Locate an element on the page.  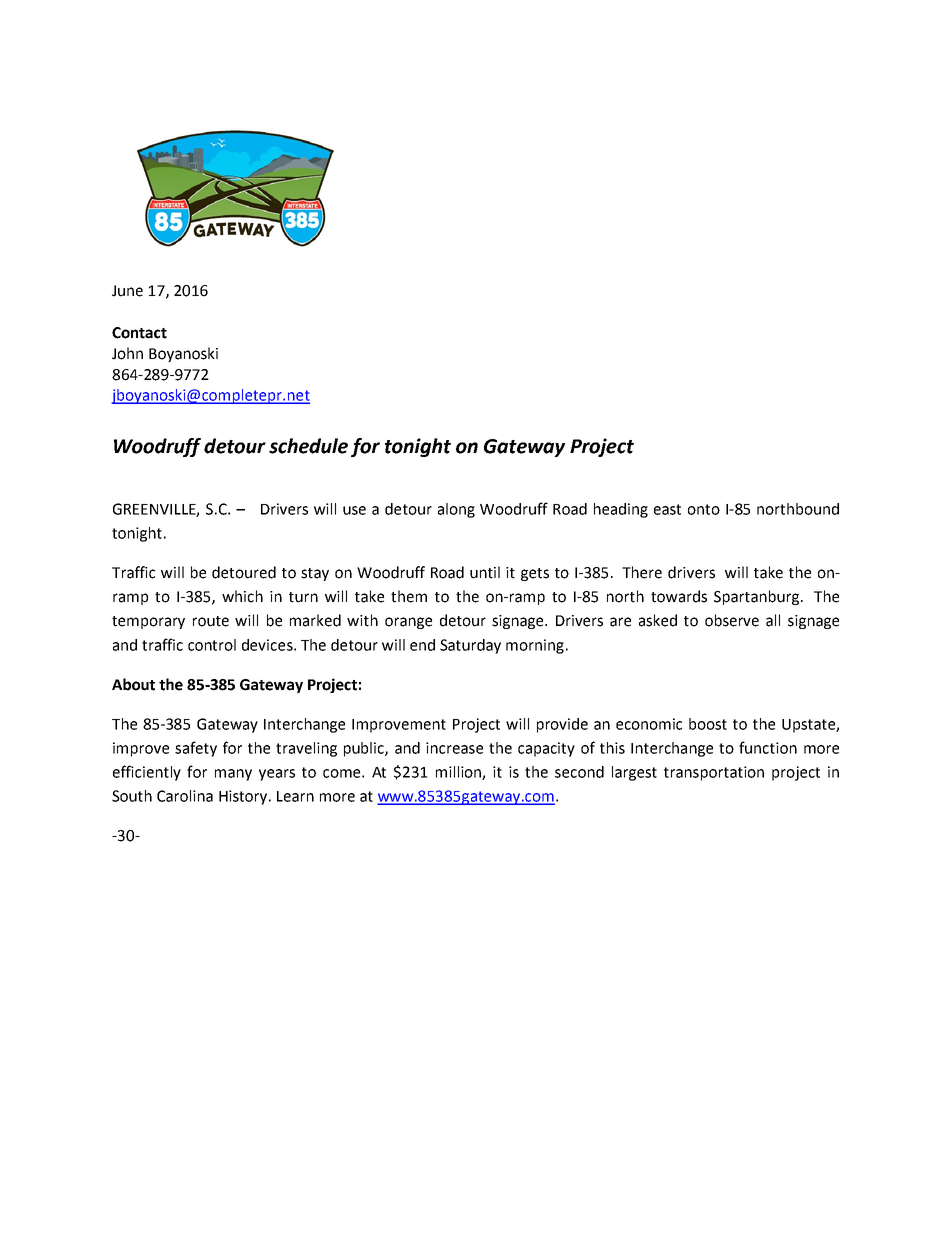
June is located at coordinates (127, 291).
